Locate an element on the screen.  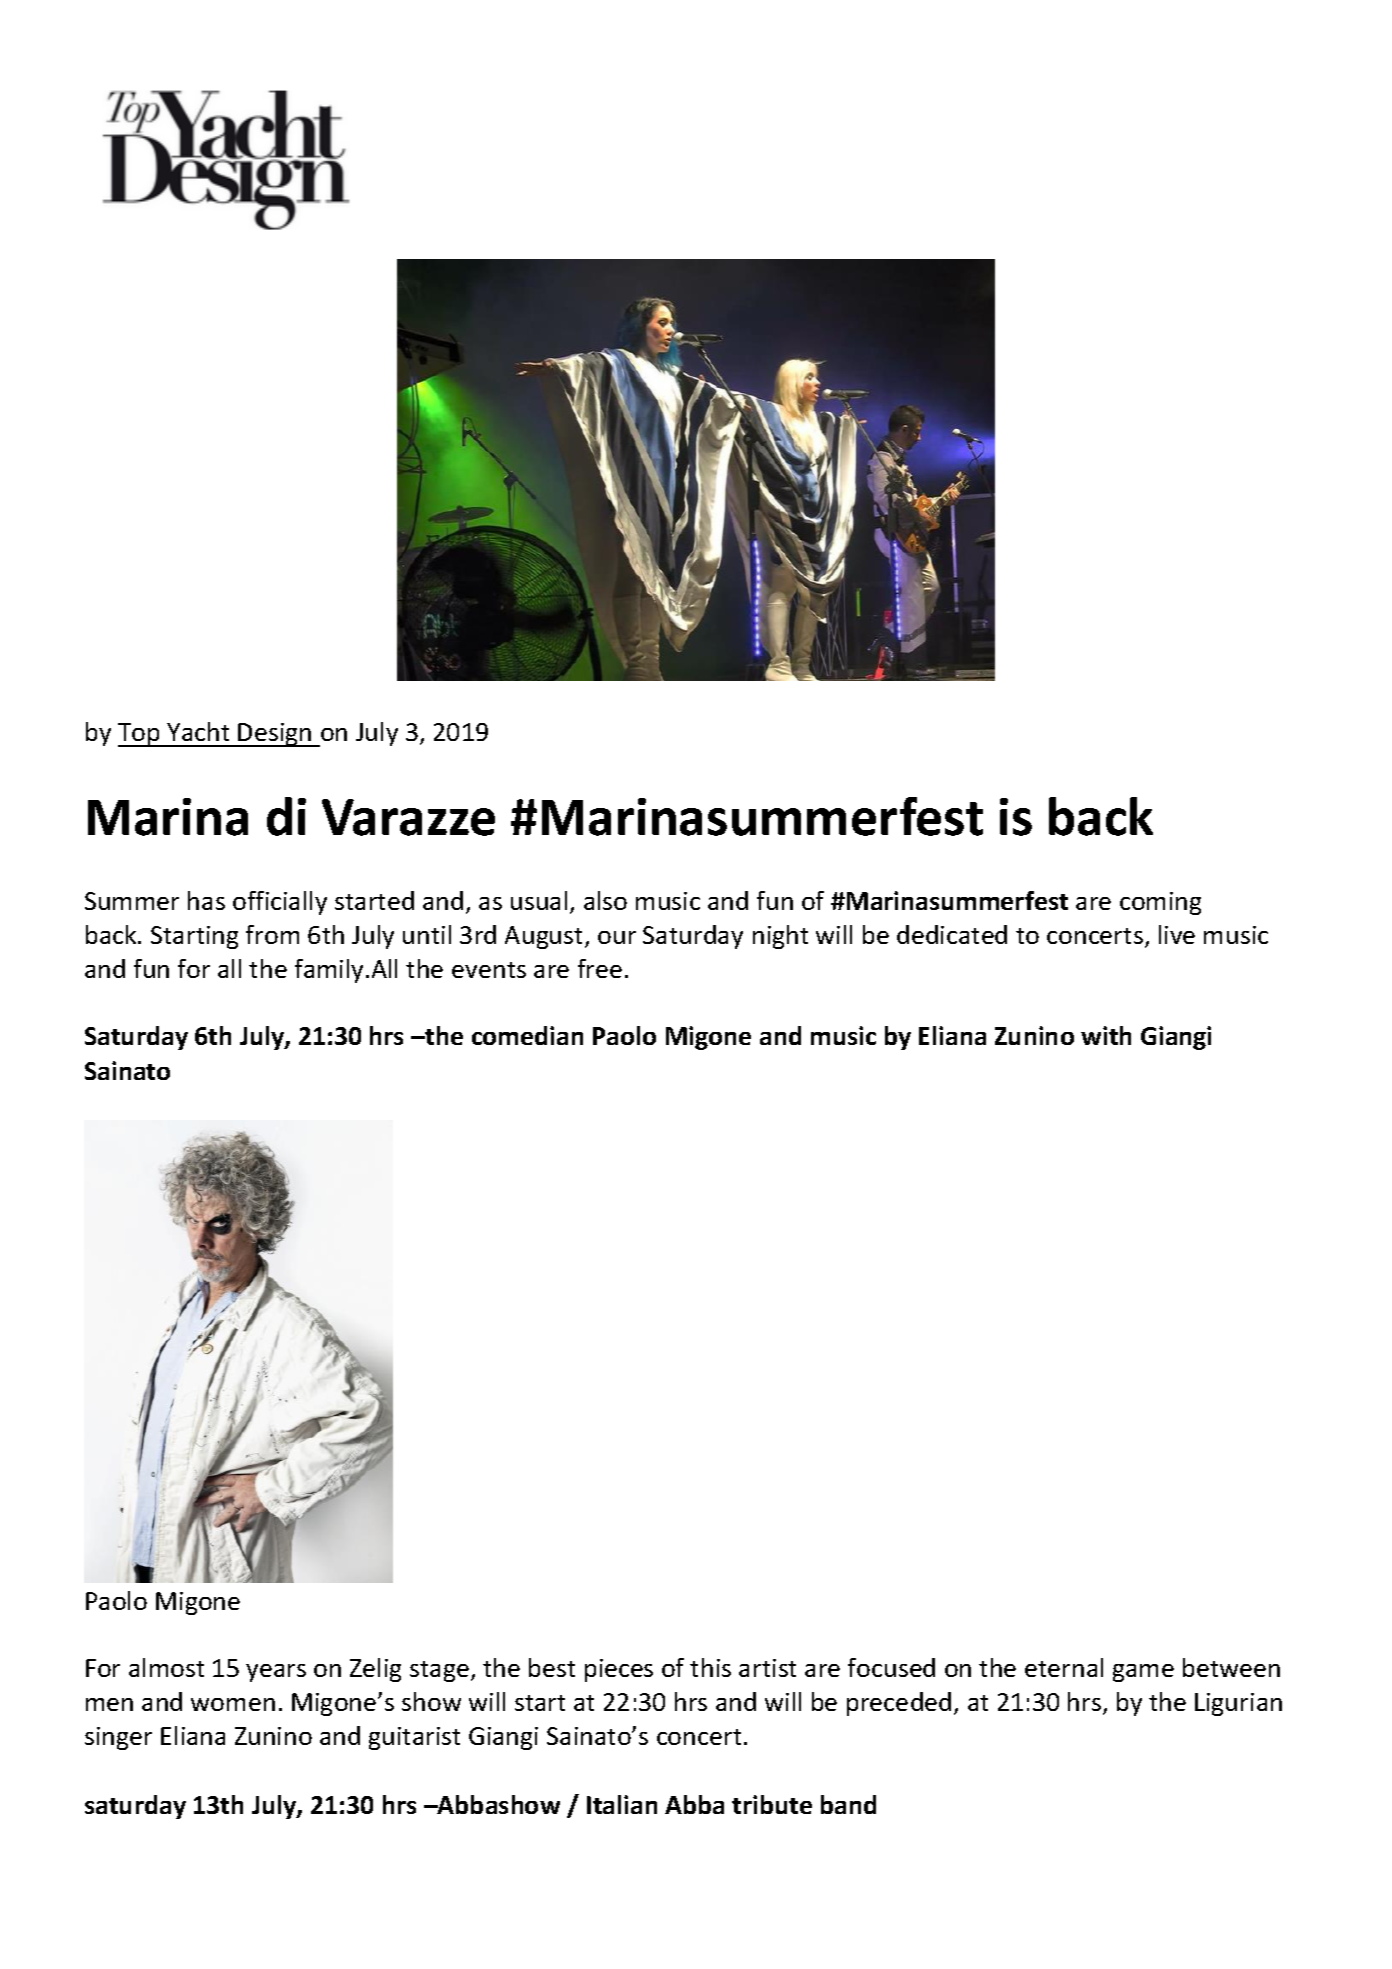
women is located at coordinates (233, 1704).
